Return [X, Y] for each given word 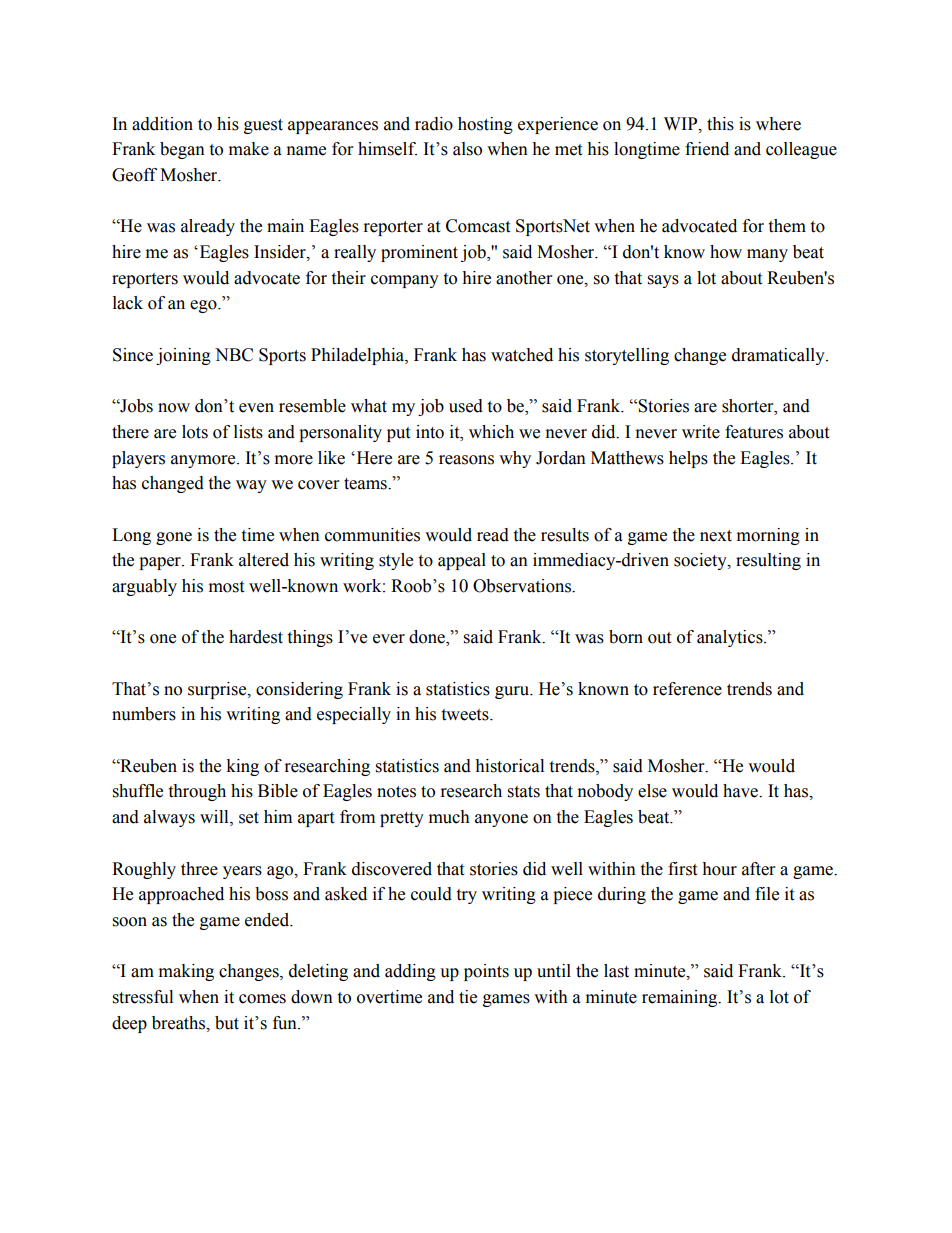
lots [195, 432]
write [701, 432]
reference [687, 689]
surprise [218, 690]
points [486, 972]
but [227, 1023]
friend [707, 149]
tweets [466, 715]
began [182, 150]
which [491, 432]
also [467, 149]
